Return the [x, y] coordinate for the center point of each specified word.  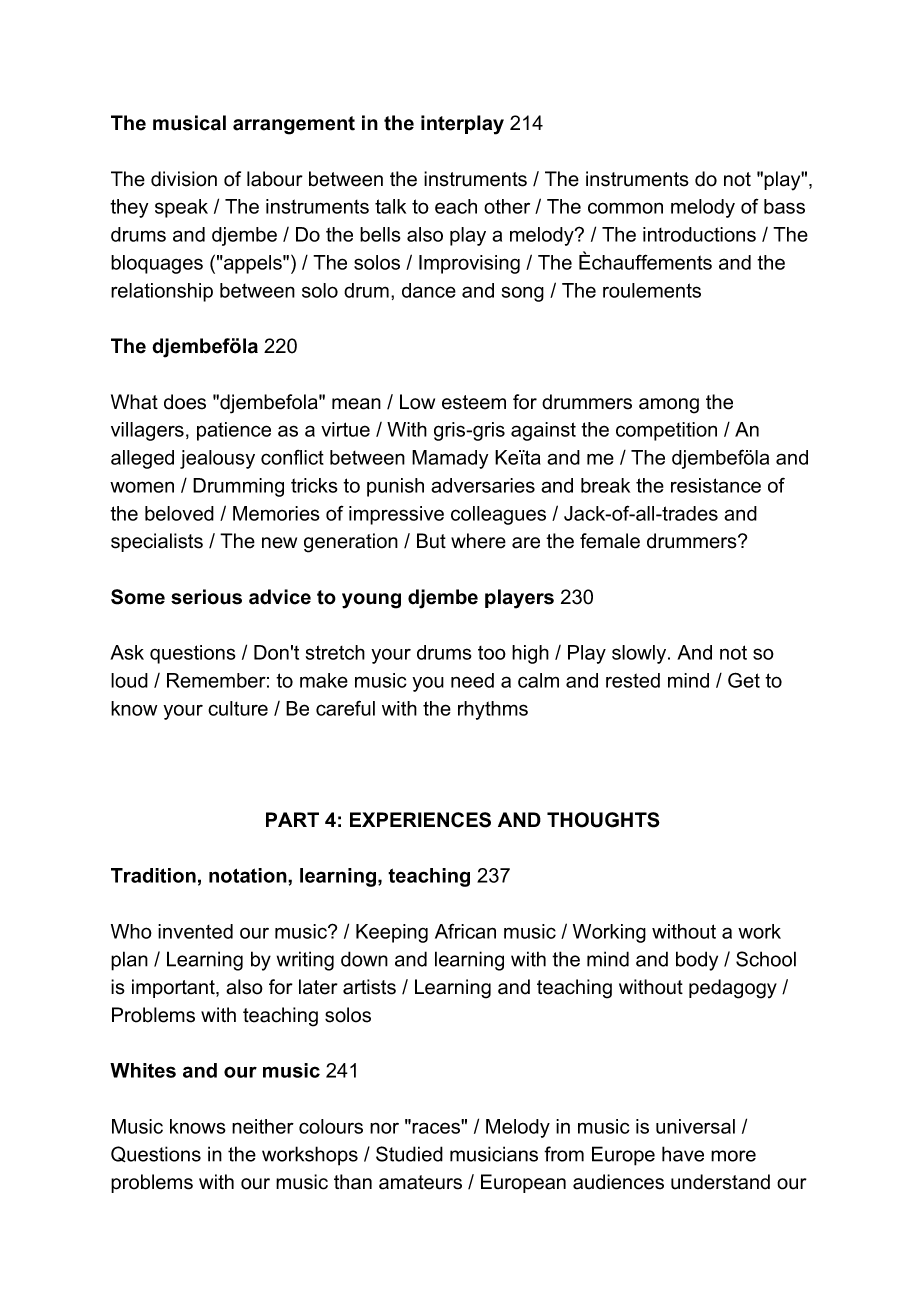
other [507, 206]
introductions [699, 234]
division [184, 179]
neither [263, 1126]
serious [206, 597]
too [492, 653]
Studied [409, 1154]
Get [744, 680]
